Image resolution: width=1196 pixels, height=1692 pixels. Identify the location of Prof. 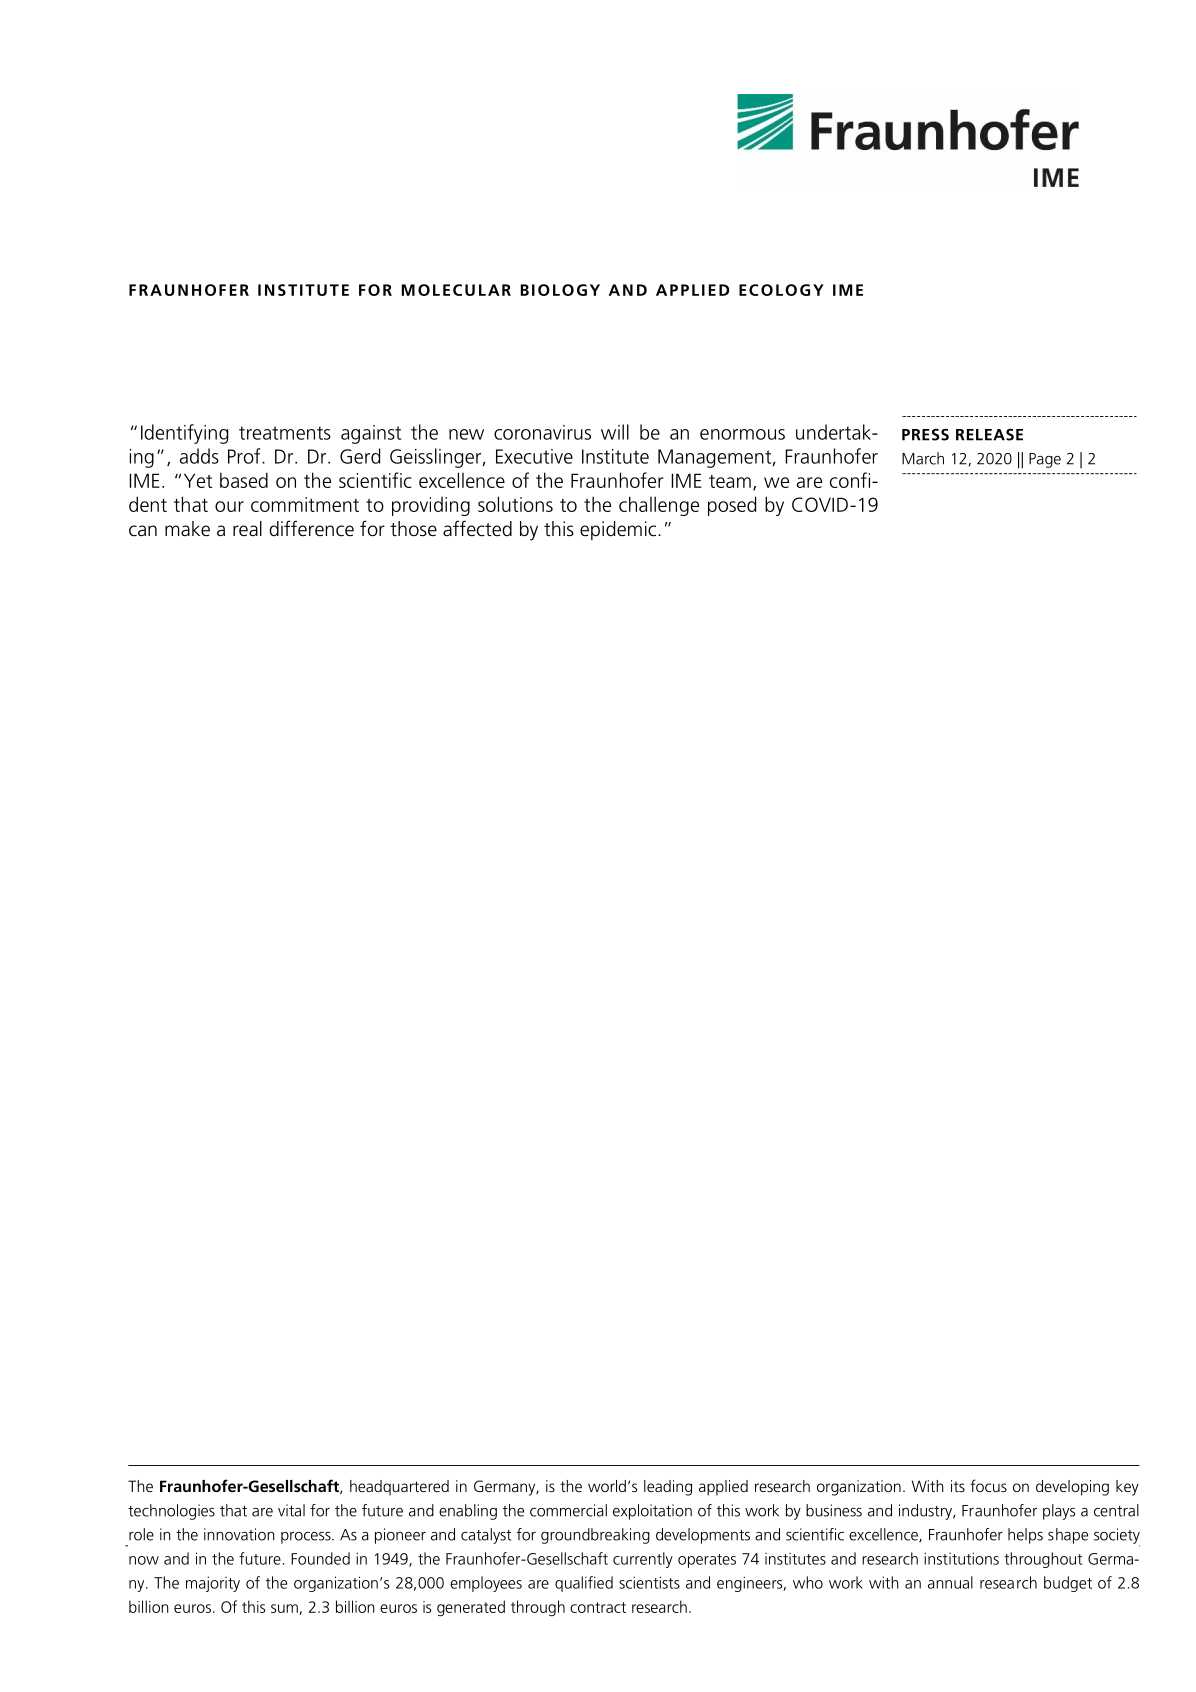
(245, 456).
